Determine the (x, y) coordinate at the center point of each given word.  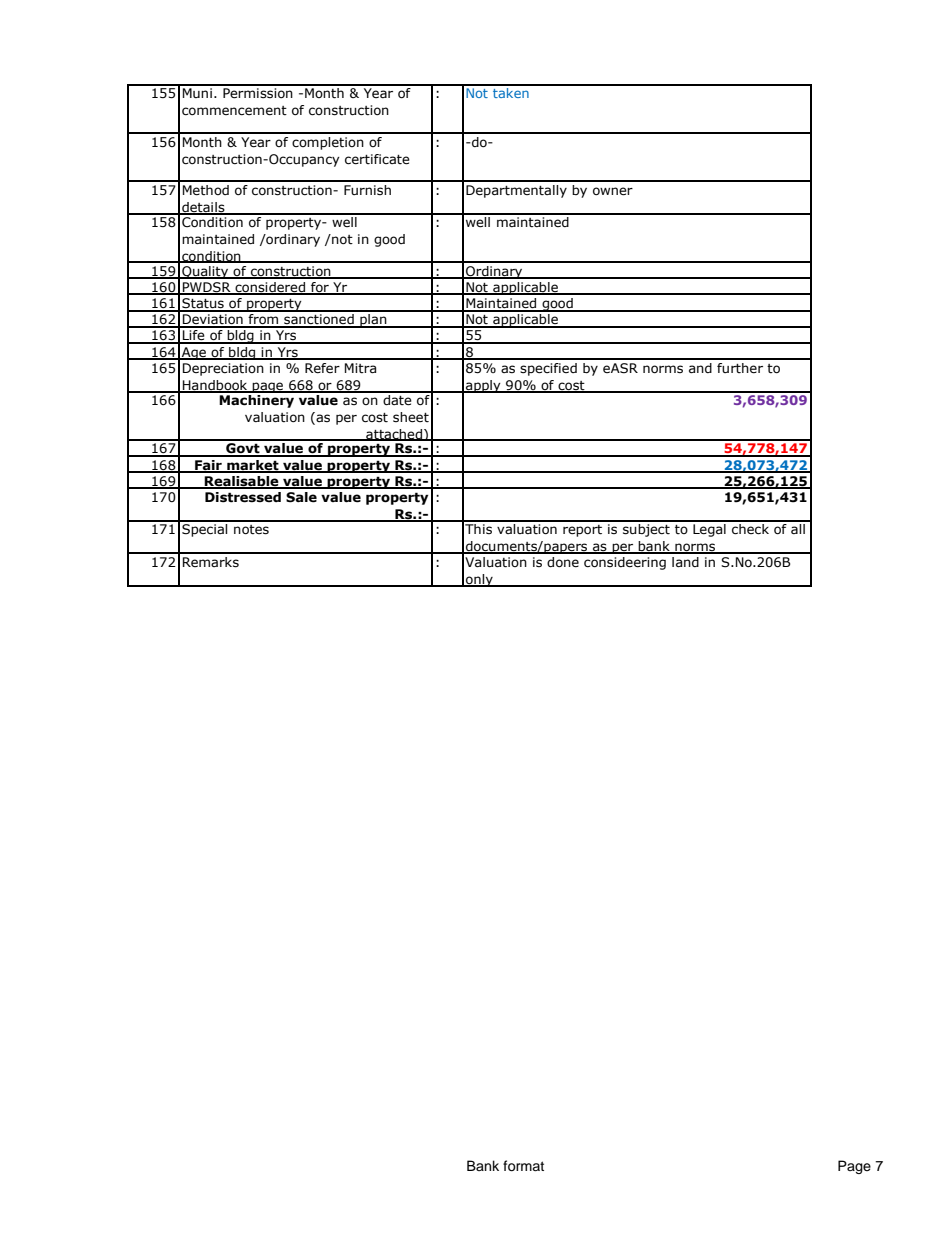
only (479, 580)
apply (483, 386)
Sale (301, 497)
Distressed (243, 497)
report (582, 531)
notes (251, 530)
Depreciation (223, 369)
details (203, 208)
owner (613, 191)
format (523, 1166)
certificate (377, 159)
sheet (411, 417)
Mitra (360, 368)
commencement (234, 111)
